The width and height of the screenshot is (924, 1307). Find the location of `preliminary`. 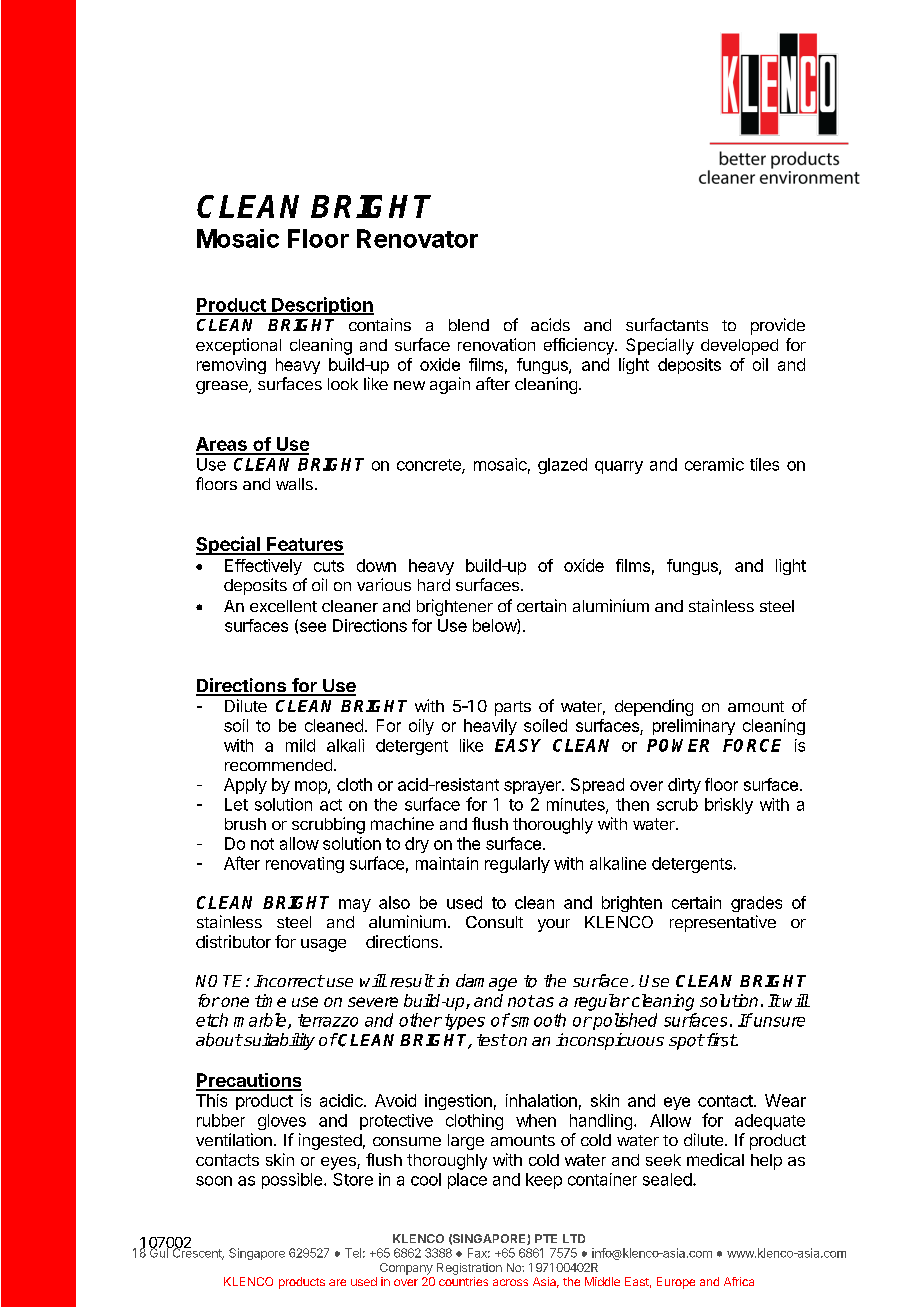

preliminary is located at coordinates (694, 727).
